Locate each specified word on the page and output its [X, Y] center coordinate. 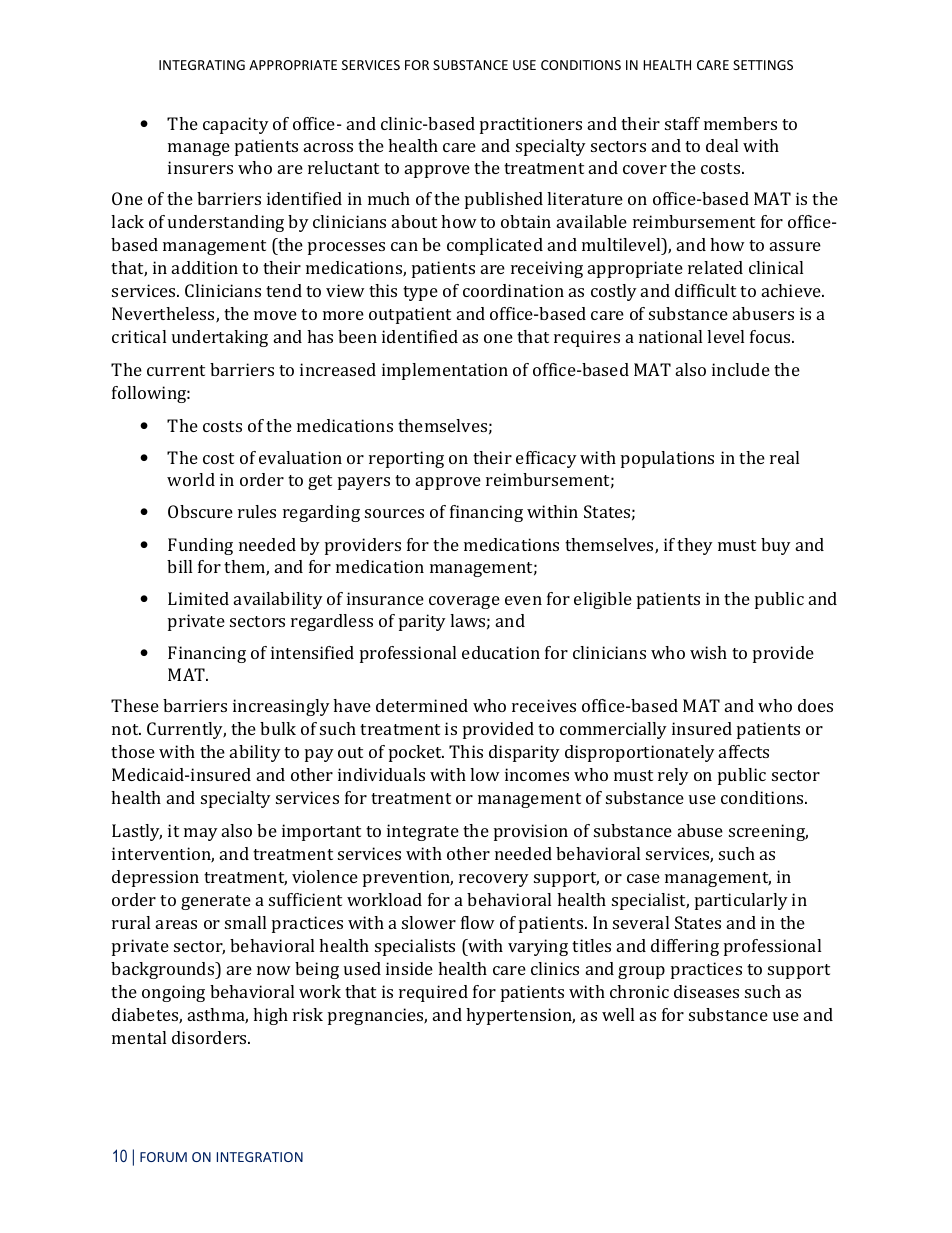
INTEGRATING [202, 65]
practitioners [531, 125]
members [740, 123]
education [501, 652]
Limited [198, 598]
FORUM [163, 1157]
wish [708, 652]
